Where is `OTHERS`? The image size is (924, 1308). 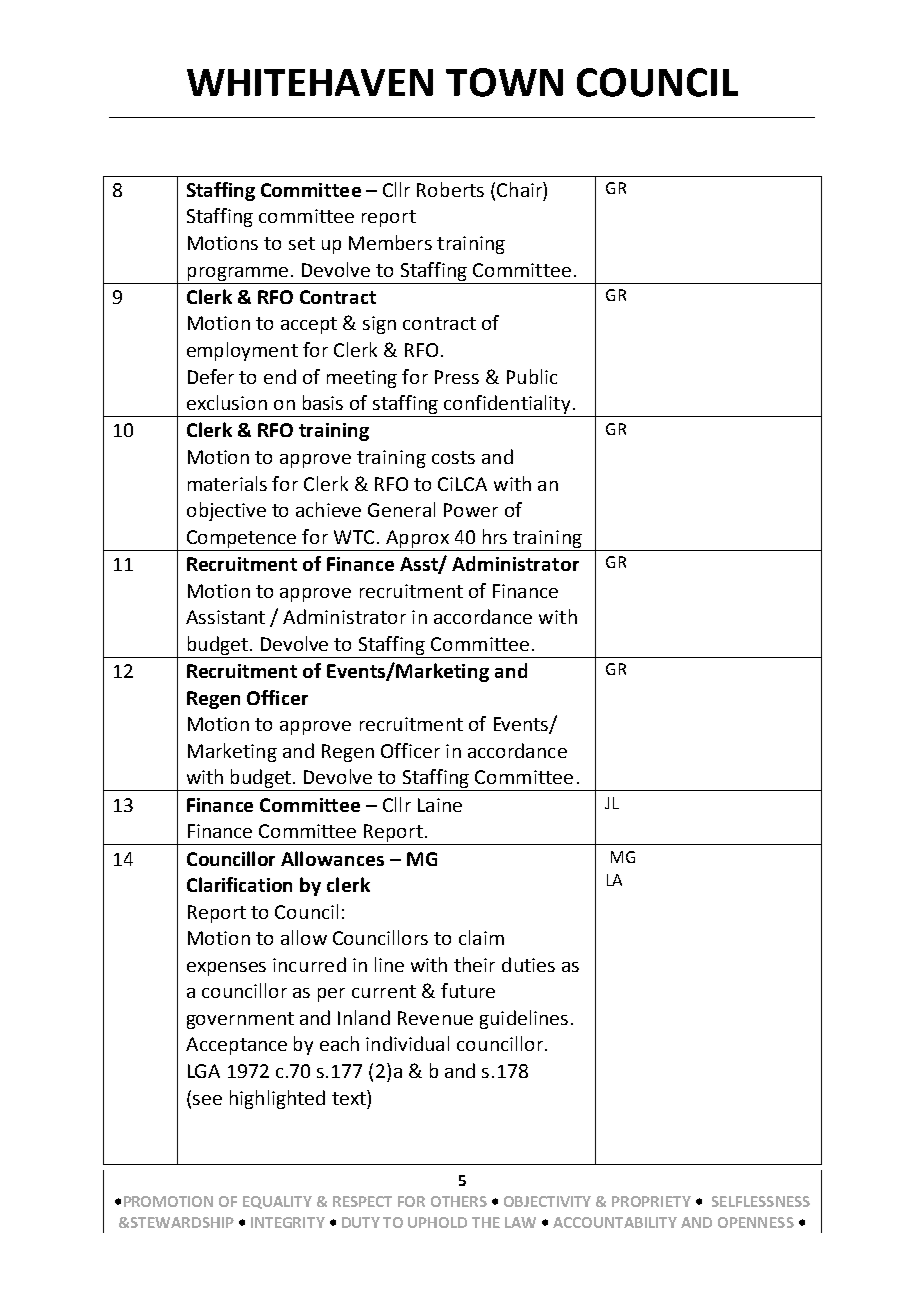
OTHERS is located at coordinates (459, 1201).
